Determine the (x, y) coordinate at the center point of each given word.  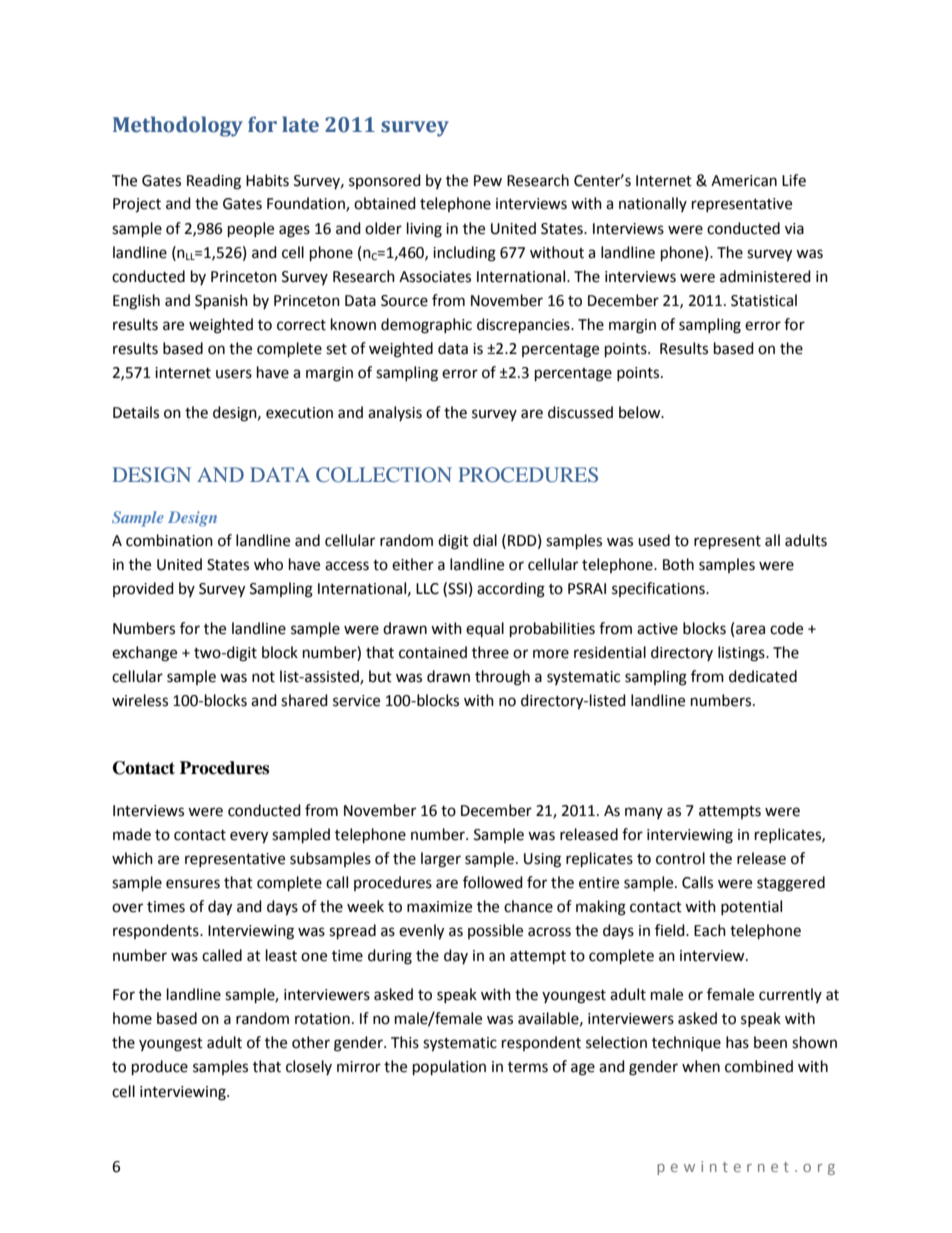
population (449, 1068)
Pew (488, 181)
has (737, 1042)
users (234, 374)
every (249, 837)
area (750, 630)
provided (143, 589)
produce (160, 1068)
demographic (426, 326)
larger (441, 860)
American (744, 181)
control (680, 858)
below (641, 412)
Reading (214, 182)
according (511, 590)
